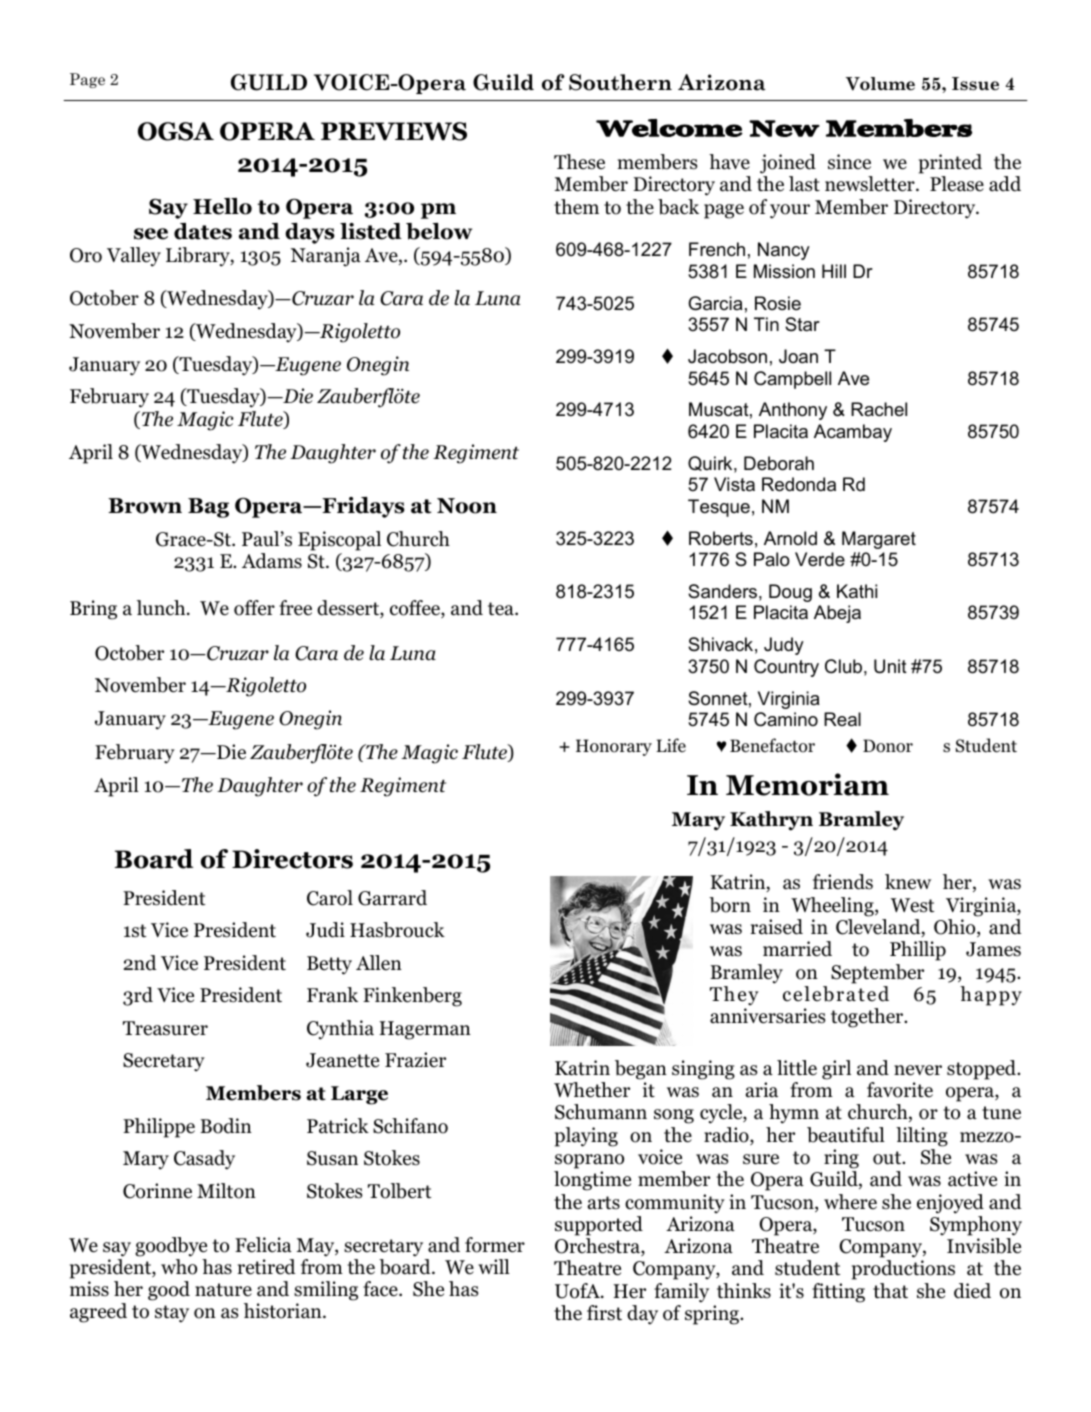 This image has height=1412, width=1091. What do you see at coordinates (879, 540) in the image?
I see `Margaret` at bounding box center [879, 540].
